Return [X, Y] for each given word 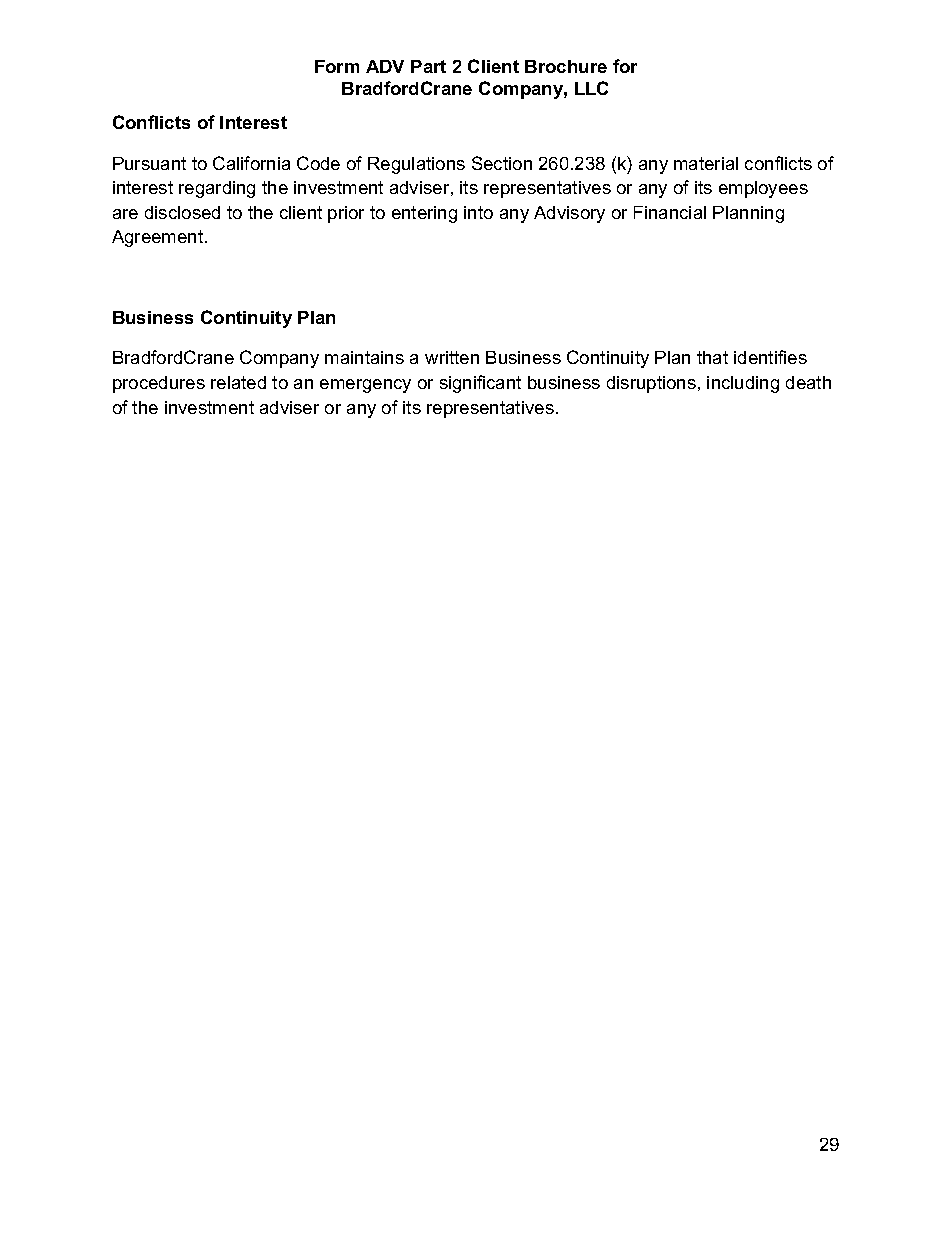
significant [480, 384]
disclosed [182, 212]
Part [428, 66]
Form [337, 66]
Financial [670, 212]
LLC [591, 88]
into [478, 212]
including [743, 384]
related [238, 382]
